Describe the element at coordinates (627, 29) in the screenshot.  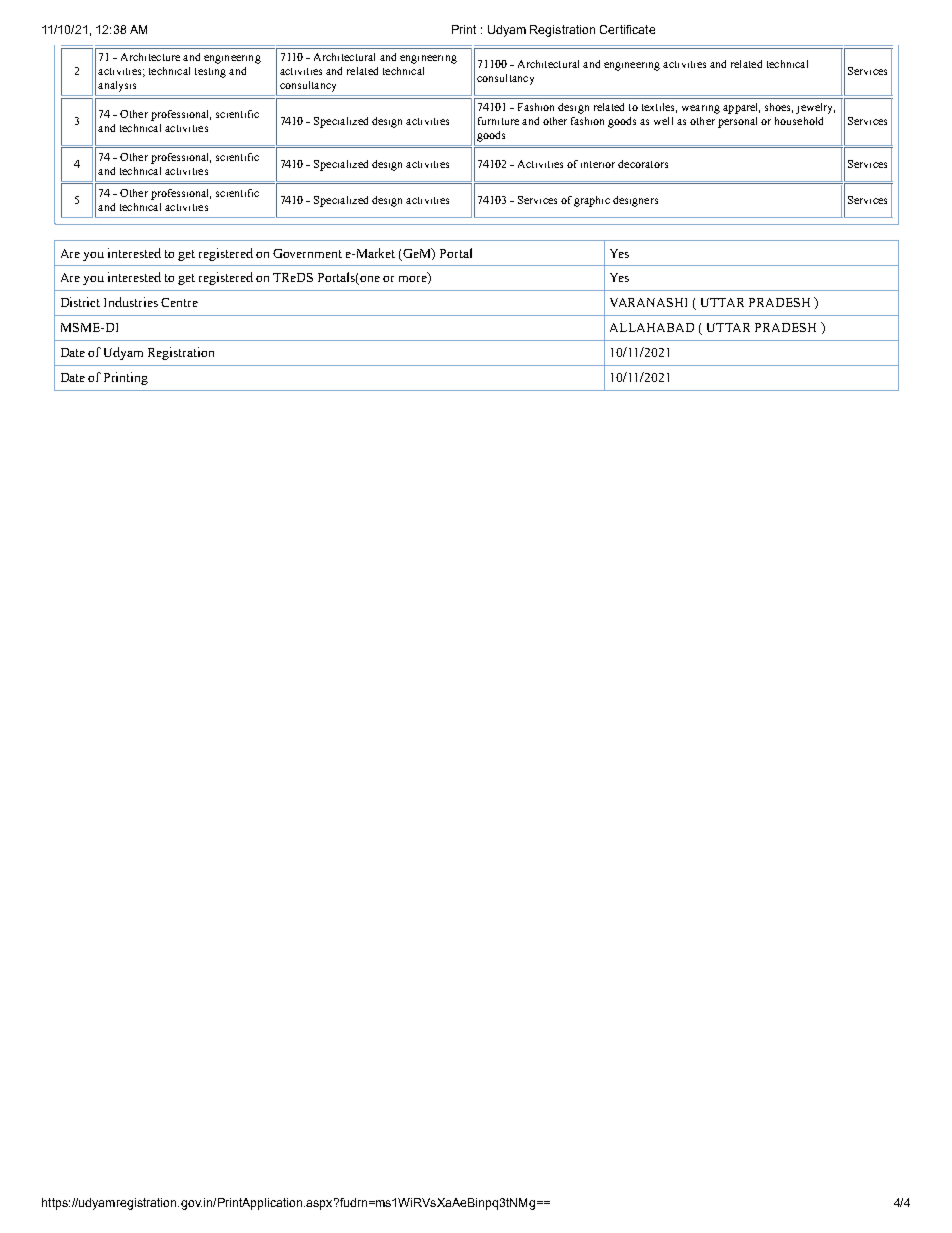
I see `Certificate` at that location.
